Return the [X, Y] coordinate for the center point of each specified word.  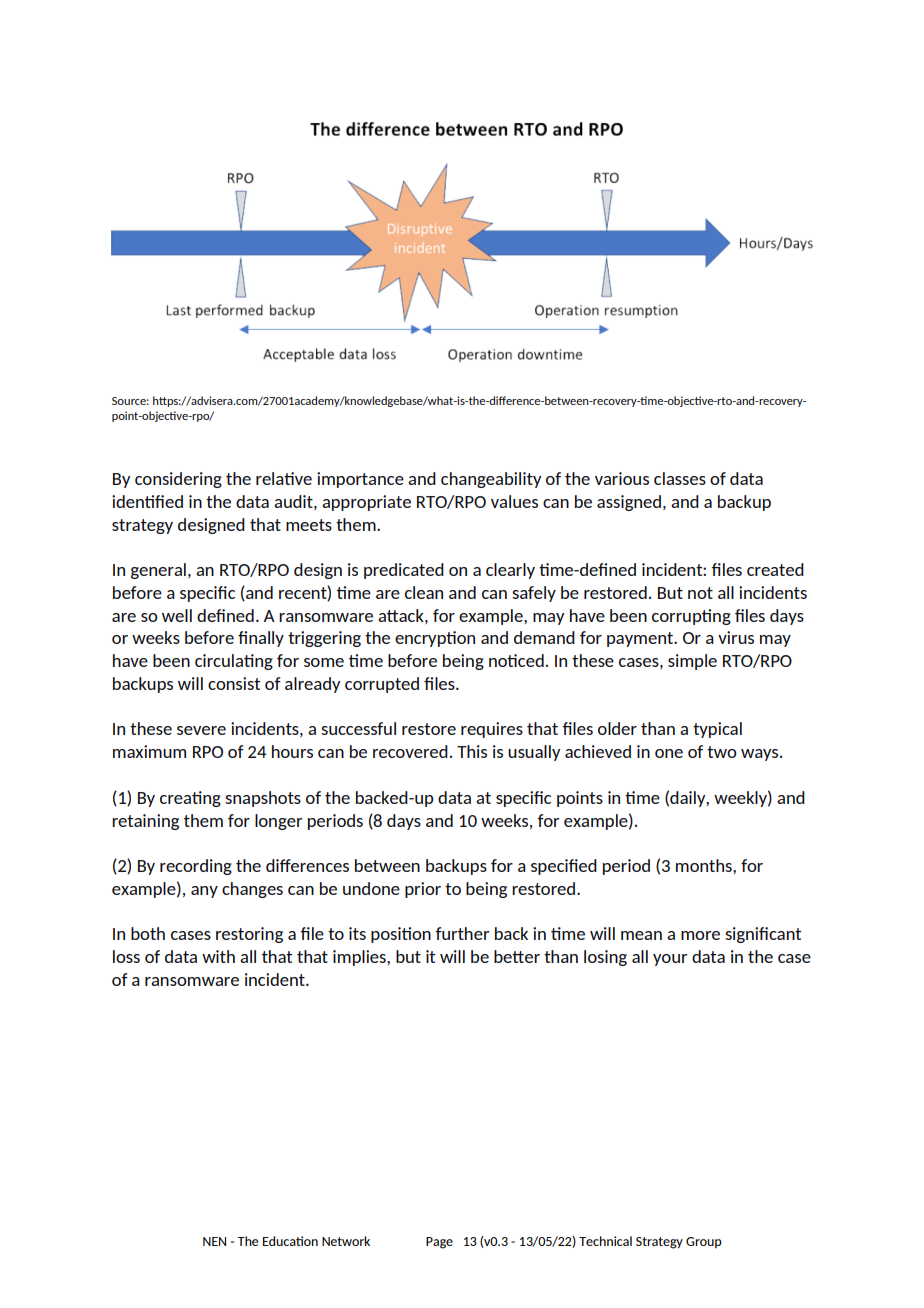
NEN [214, 1241]
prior [423, 890]
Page [439, 1243]
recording [196, 867]
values [514, 501]
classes [680, 478]
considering [178, 480]
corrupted [382, 685]
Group [704, 1242]
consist [234, 683]
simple [692, 662]
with [218, 956]
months [705, 865]
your [670, 960]
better [517, 956]
